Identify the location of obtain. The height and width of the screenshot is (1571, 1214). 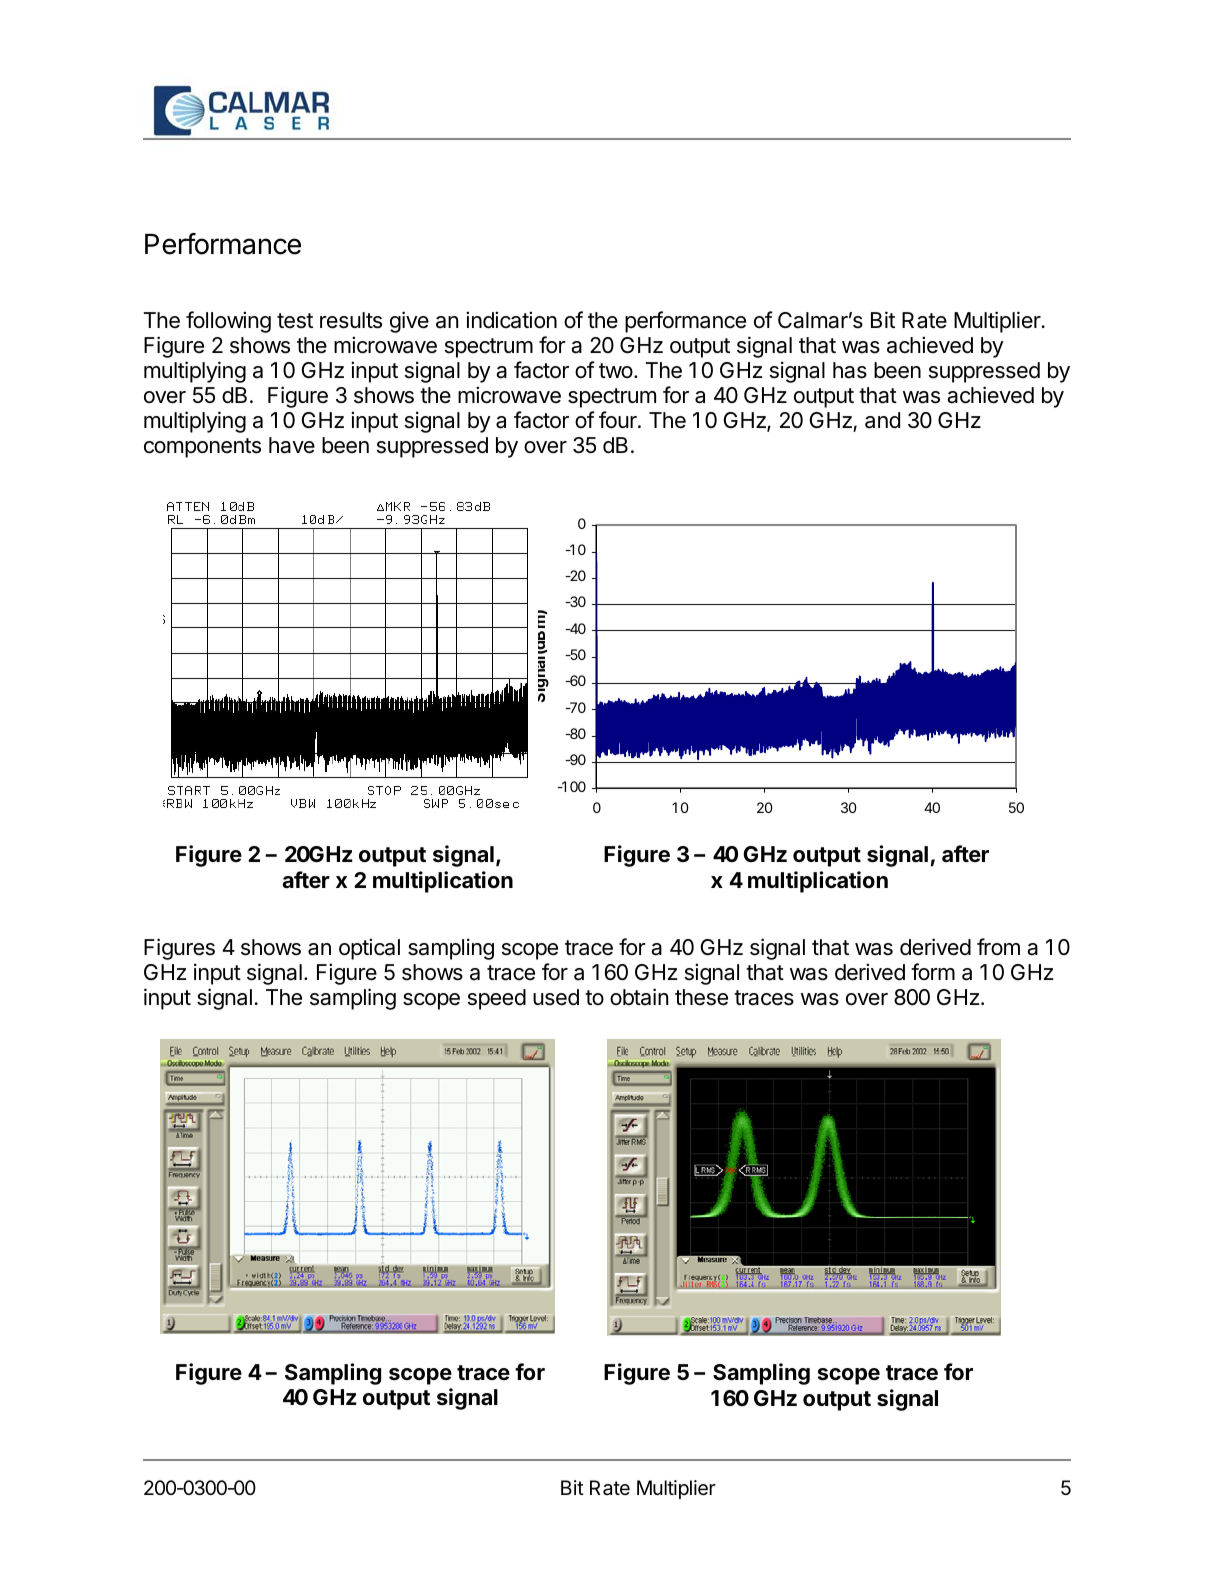
(639, 997).
